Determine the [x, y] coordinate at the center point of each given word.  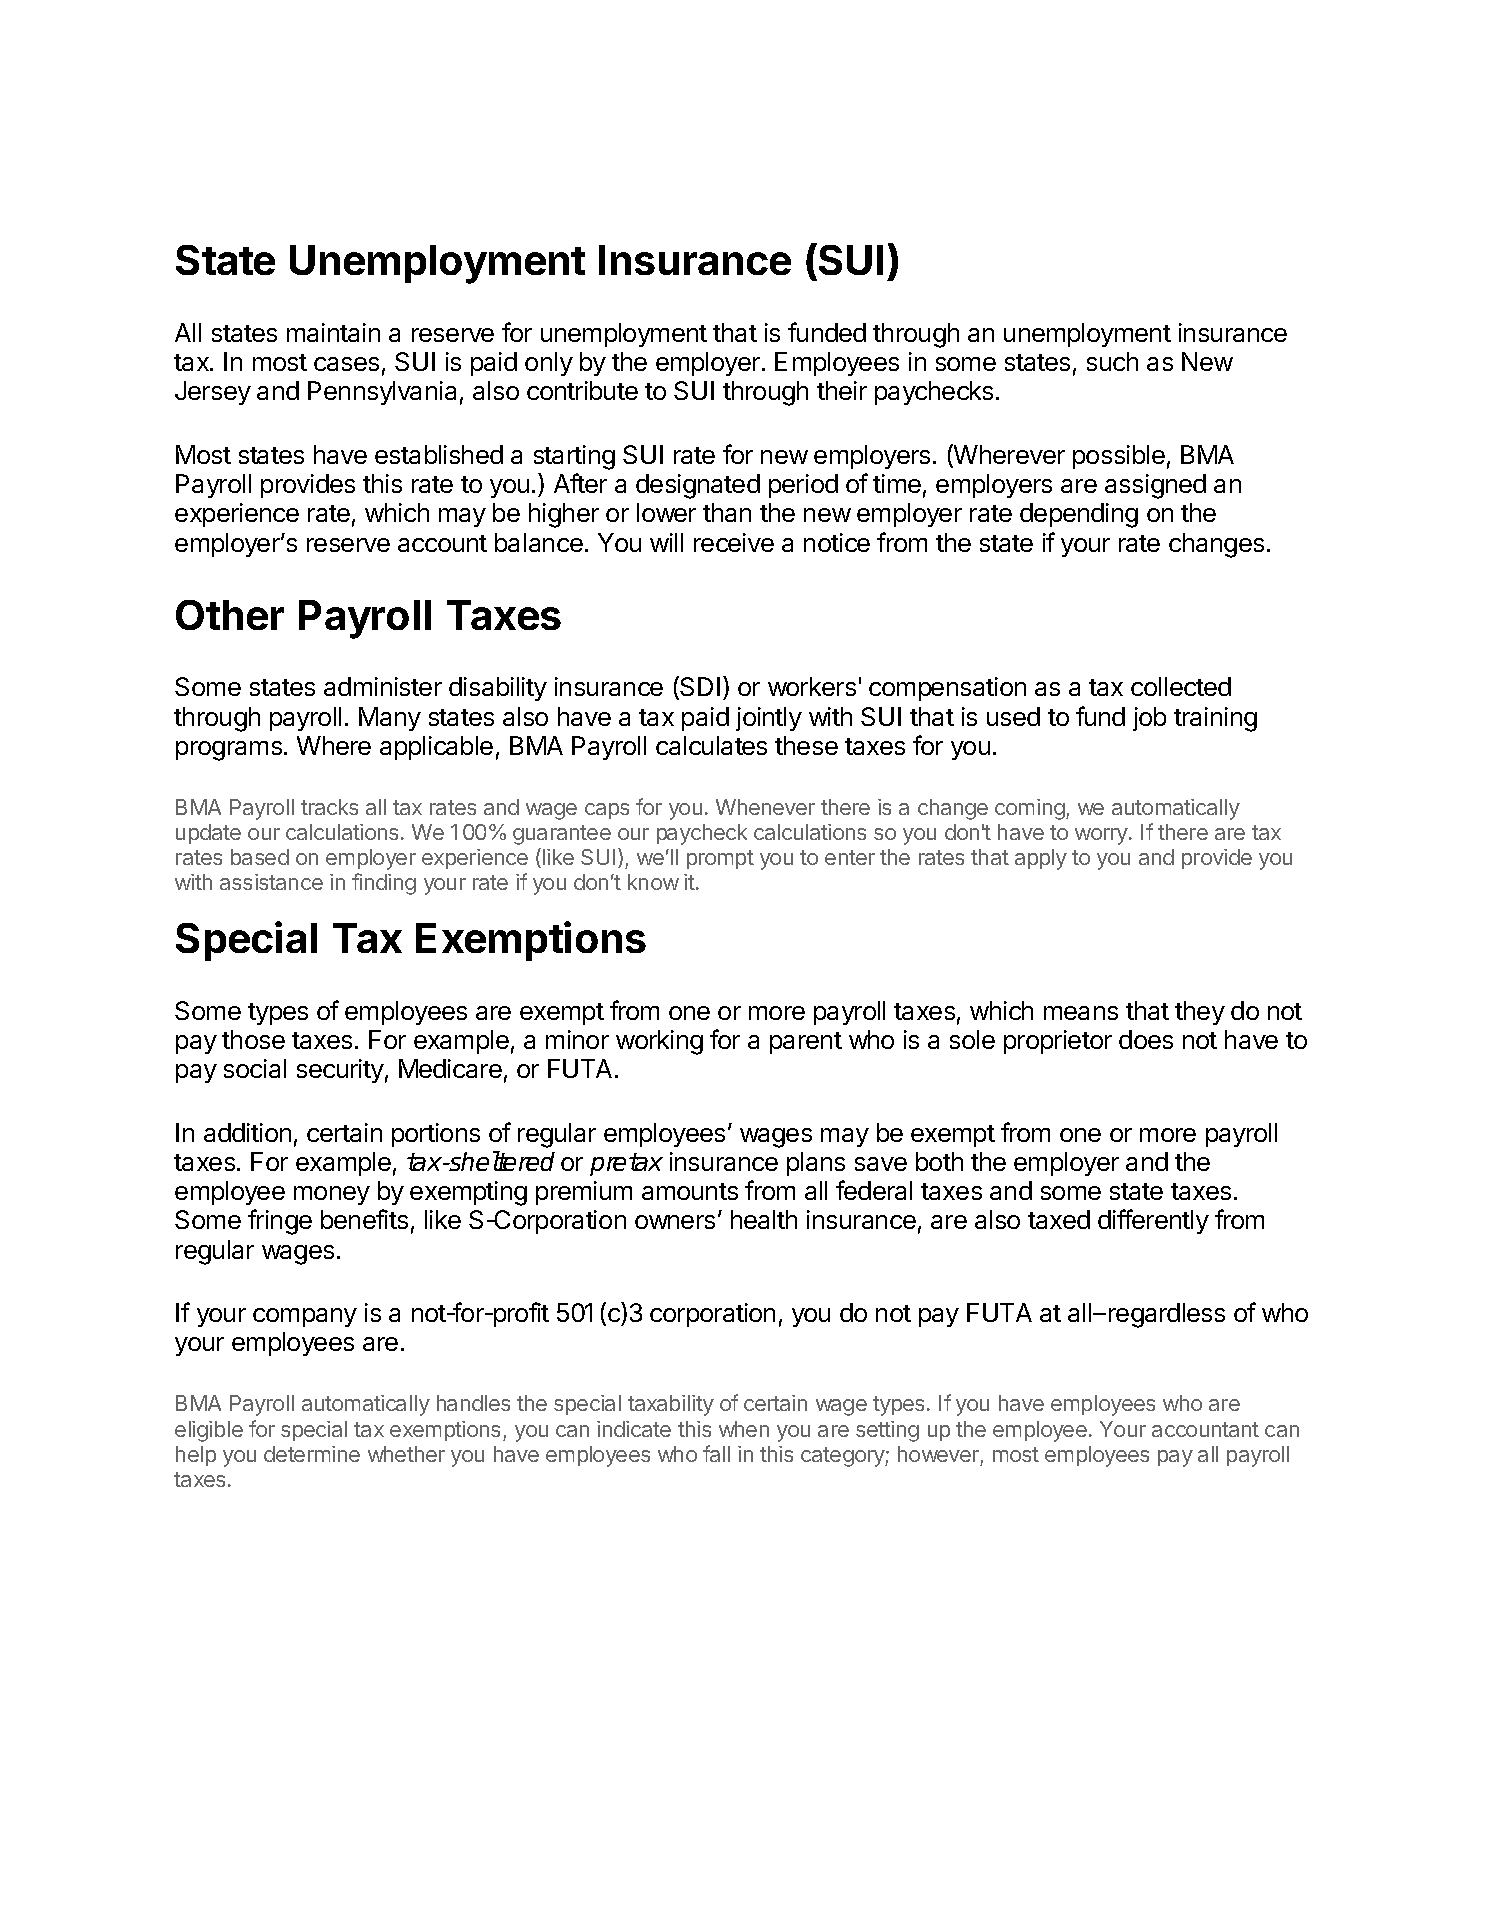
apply [1041, 859]
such [1112, 361]
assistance [271, 882]
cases [346, 364]
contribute [582, 390]
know [653, 882]
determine [312, 1454]
